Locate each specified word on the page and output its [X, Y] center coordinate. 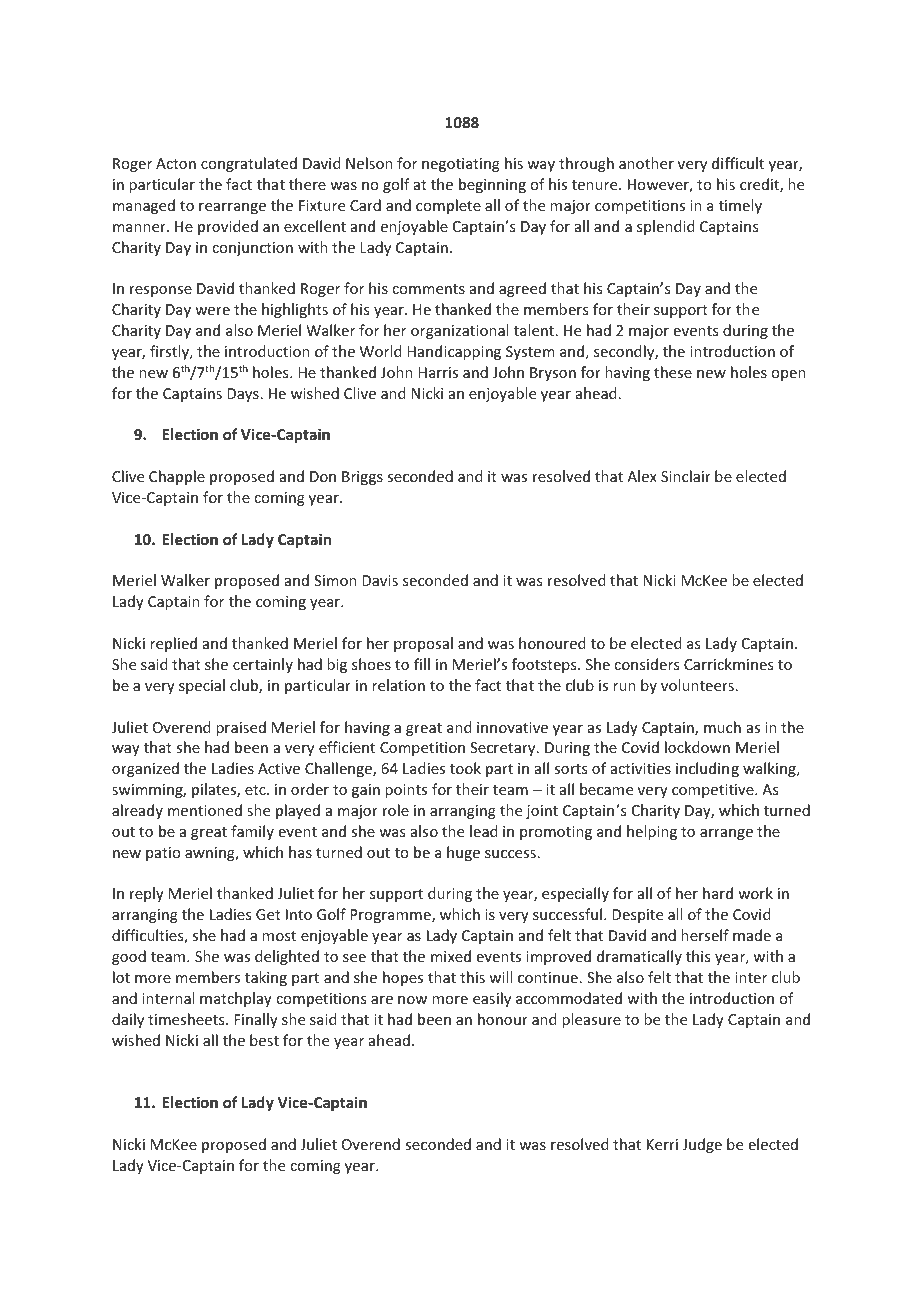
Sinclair [686, 476]
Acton [176, 163]
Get [268, 914]
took [465, 768]
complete [448, 206]
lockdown [697, 747]
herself [705, 935]
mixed [451, 956]
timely [740, 206]
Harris [438, 372]
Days [243, 395]
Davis [380, 580]
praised [241, 728]
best [264, 1040]
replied [173, 644]
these [673, 372]
